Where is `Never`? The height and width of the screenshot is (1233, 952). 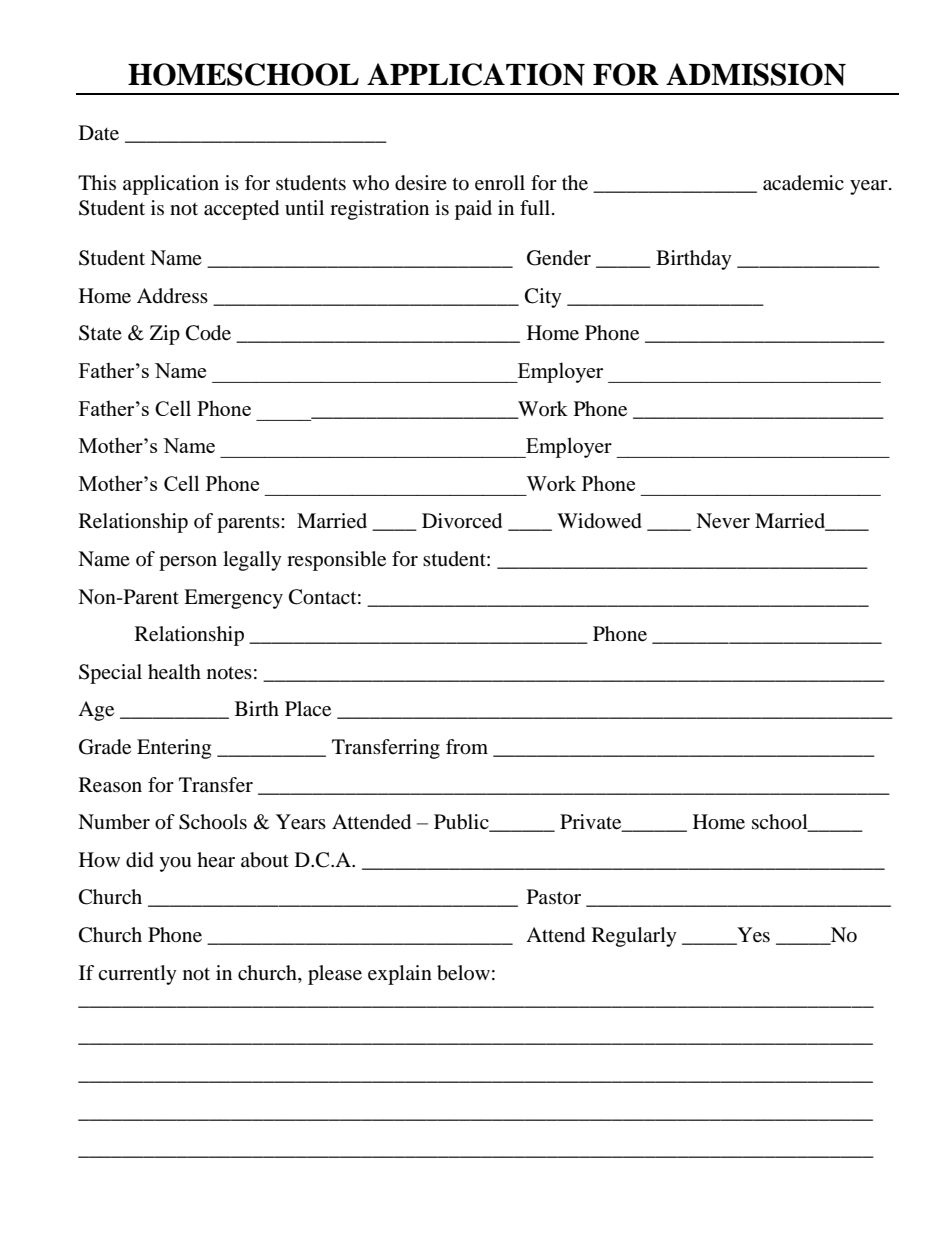 Never is located at coordinates (723, 521).
